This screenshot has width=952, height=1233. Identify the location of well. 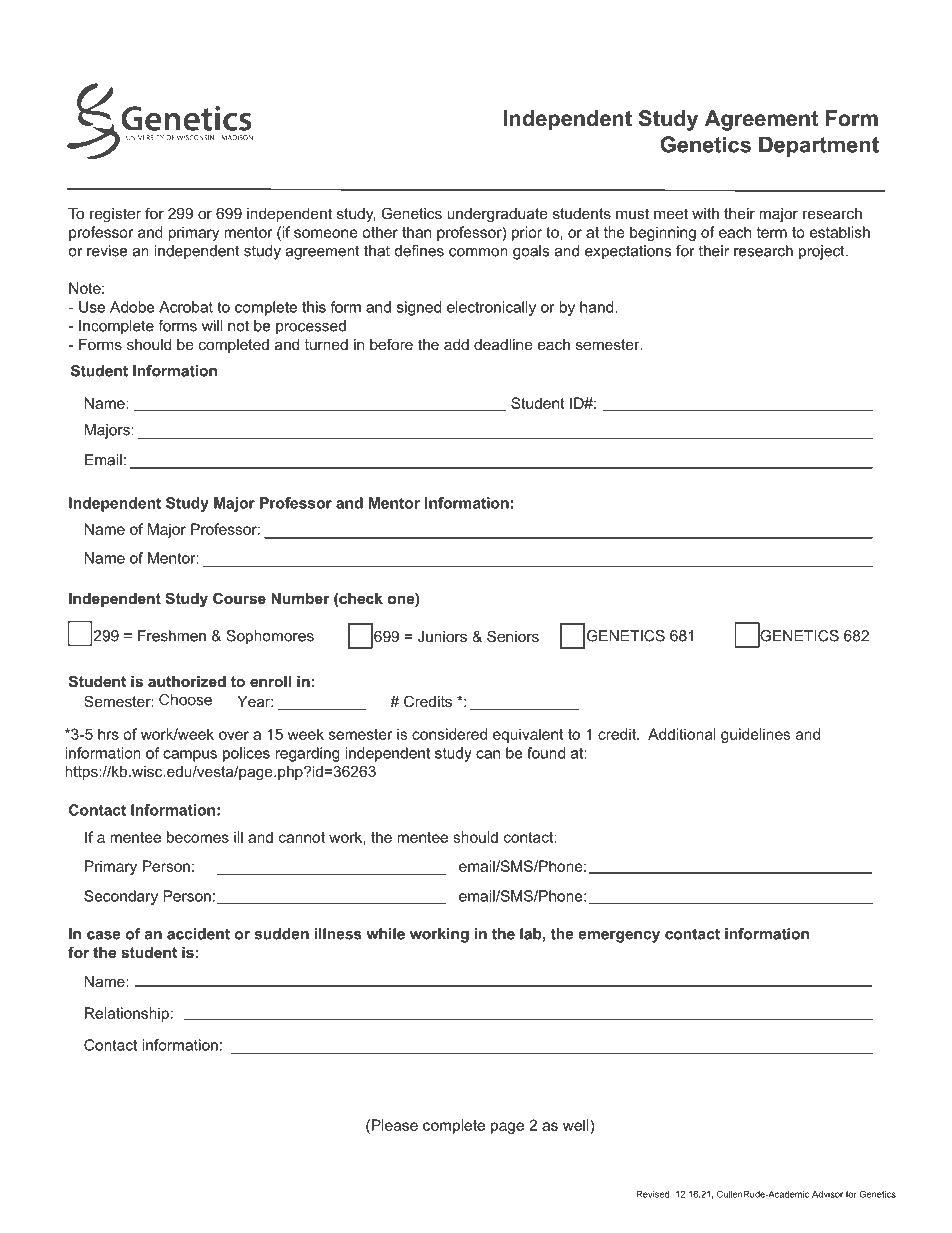
(577, 1125).
